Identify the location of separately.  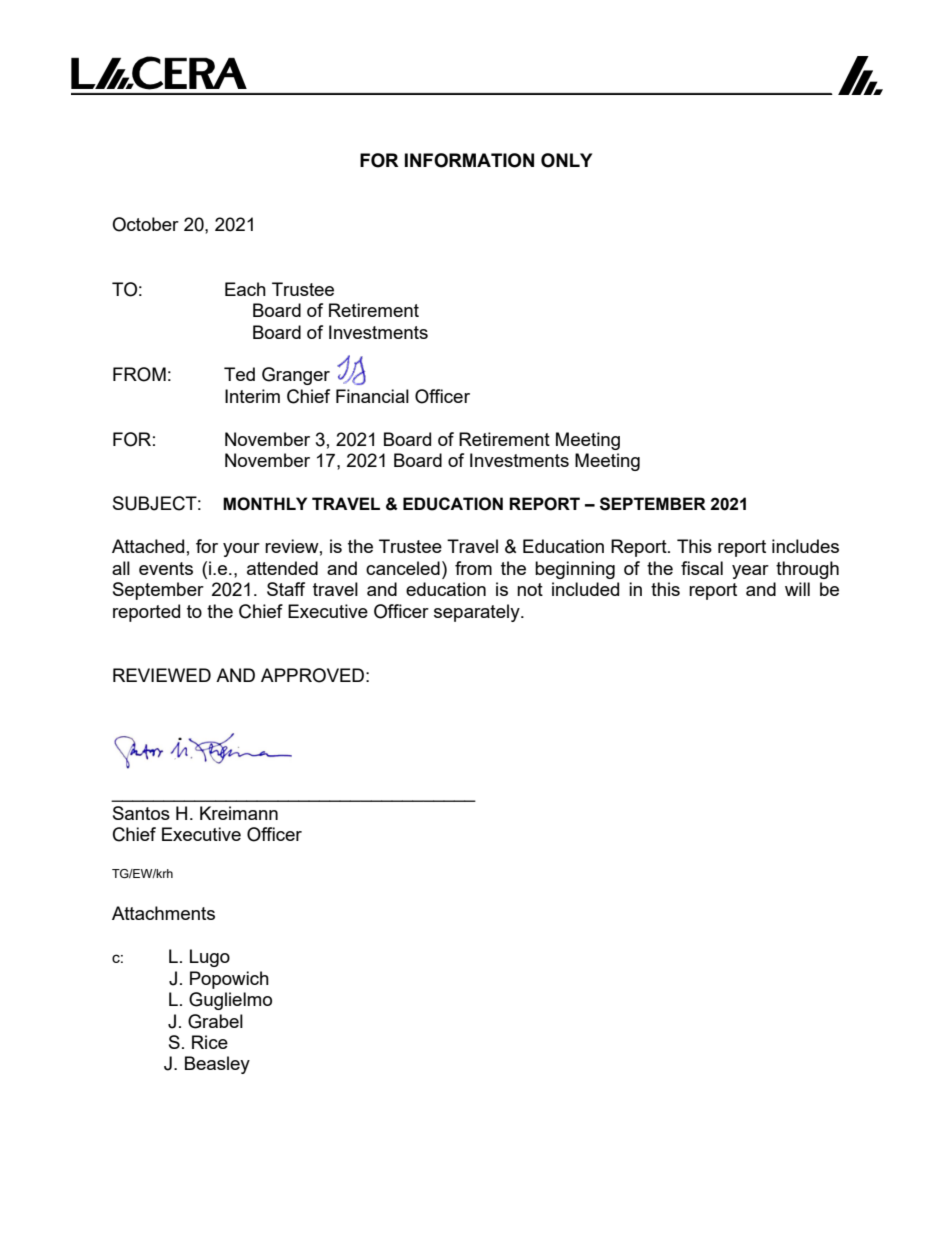
(478, 613).
